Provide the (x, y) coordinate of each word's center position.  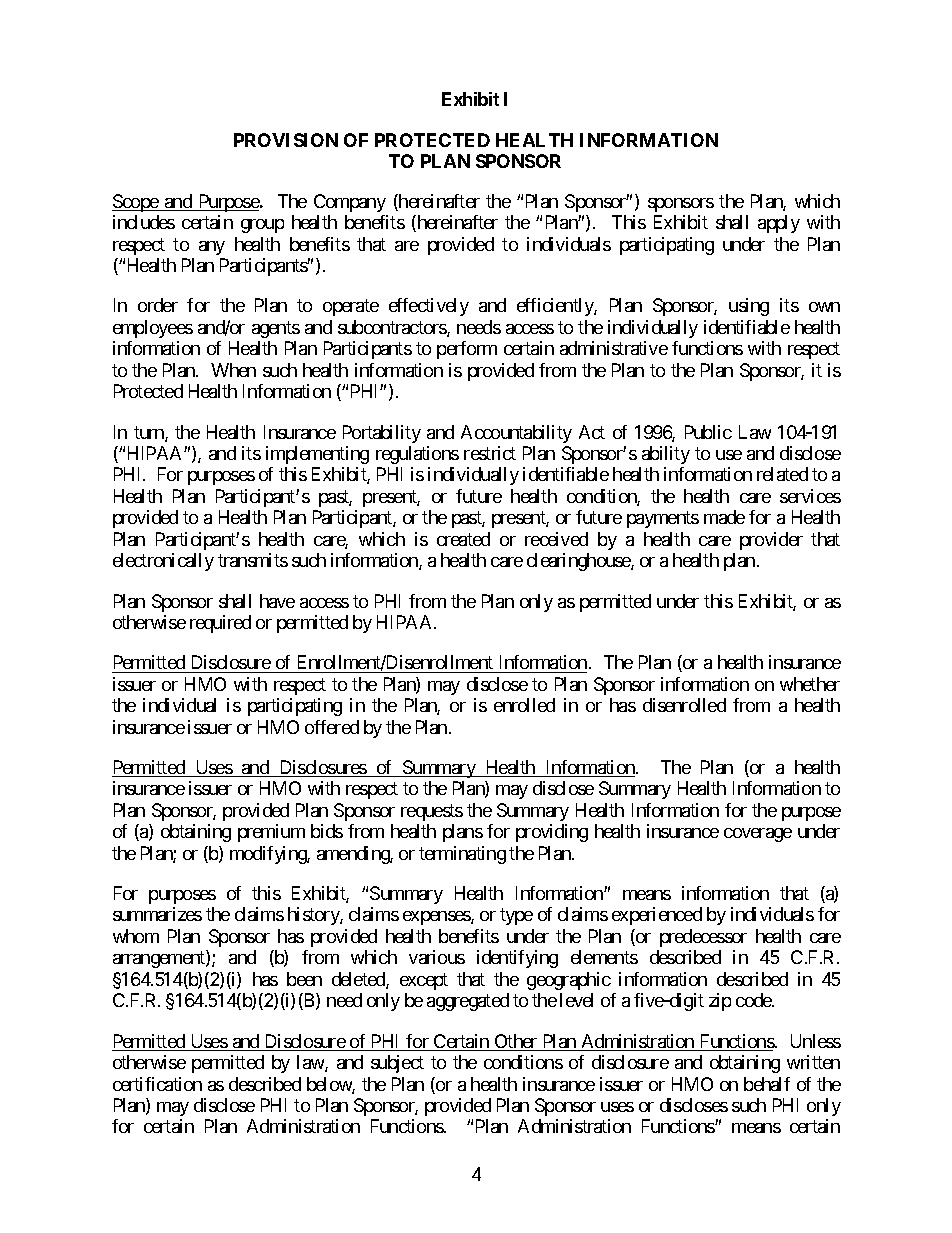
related (782, 474)
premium (271, 833)
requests (432, 812)
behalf (767, 1084)
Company (350, 203)
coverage (758, 835)
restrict (490, 453)
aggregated (468, 1002)
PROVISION (286, 140)
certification (157, 1084)
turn (150, 434)
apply (779, 224)
